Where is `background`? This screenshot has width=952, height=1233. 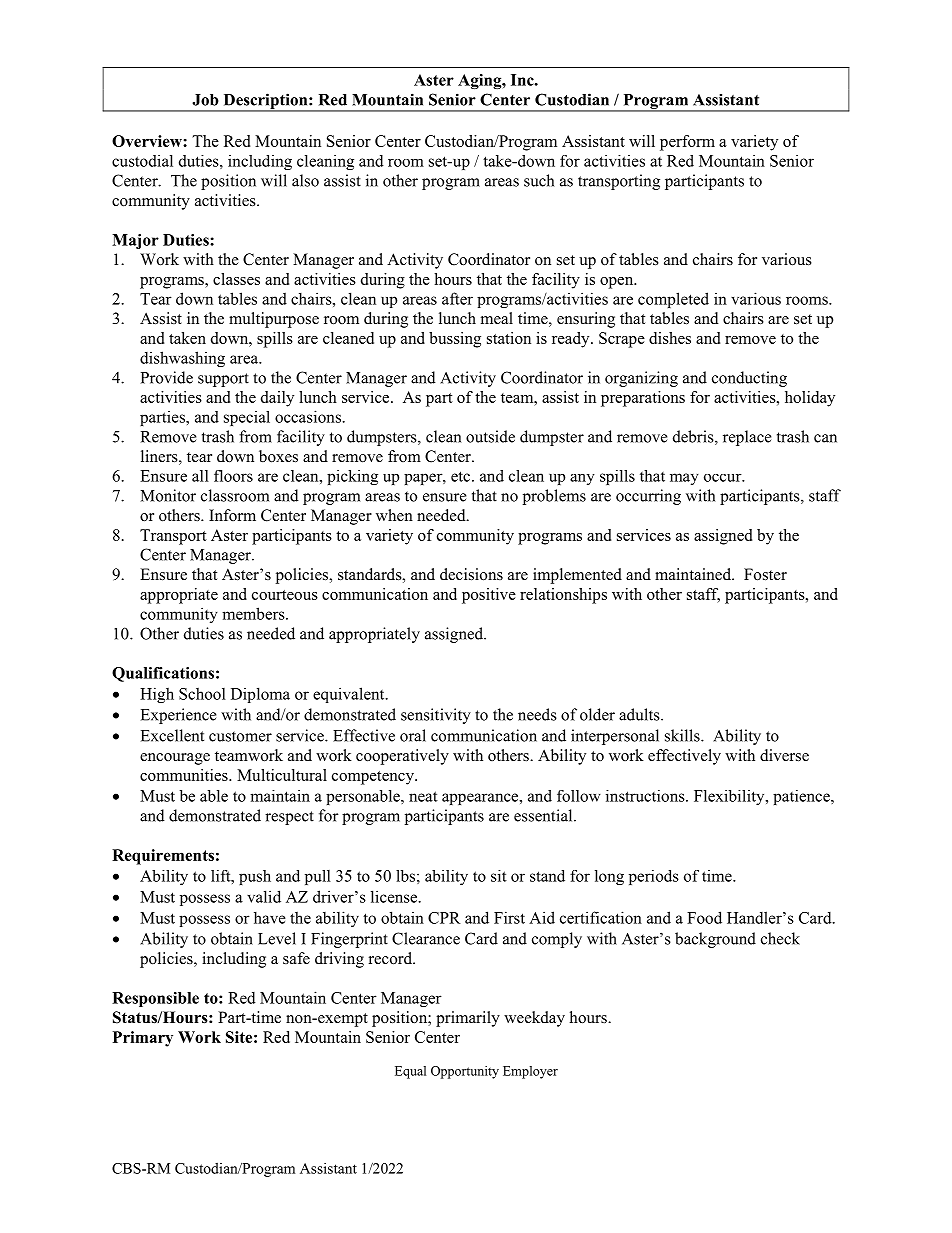
background is located at coordinates (715, 940).
